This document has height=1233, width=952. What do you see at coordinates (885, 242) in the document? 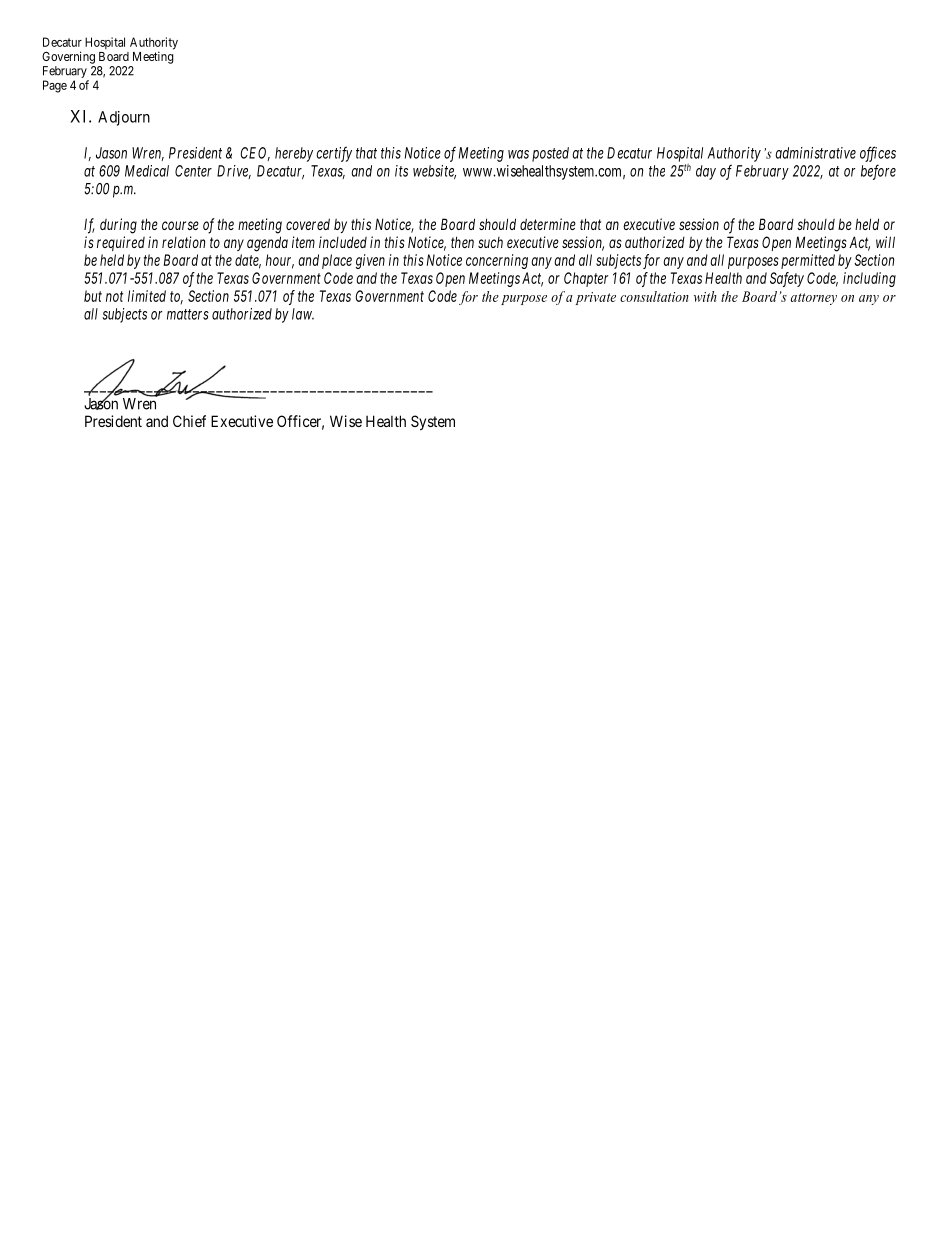
I see `will` at bounding box center [885, 242].
